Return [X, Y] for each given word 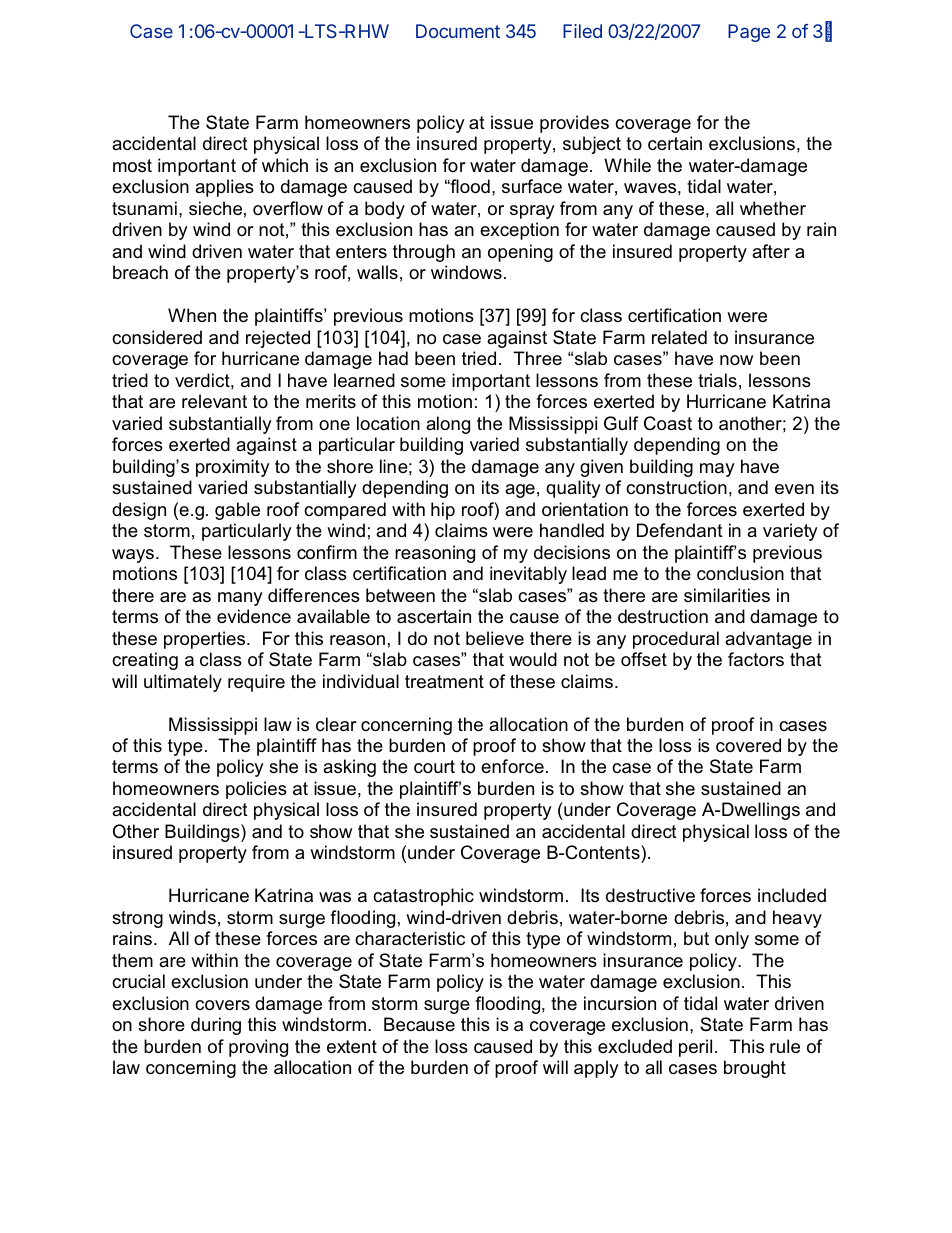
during [216, 1026]
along [448, 425]
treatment [444, 682]
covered [748, 745]
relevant [214, 401]
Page [749, 33]
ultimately [183, 683]
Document [458, 31]
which [285, 165]
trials [717, 380]
